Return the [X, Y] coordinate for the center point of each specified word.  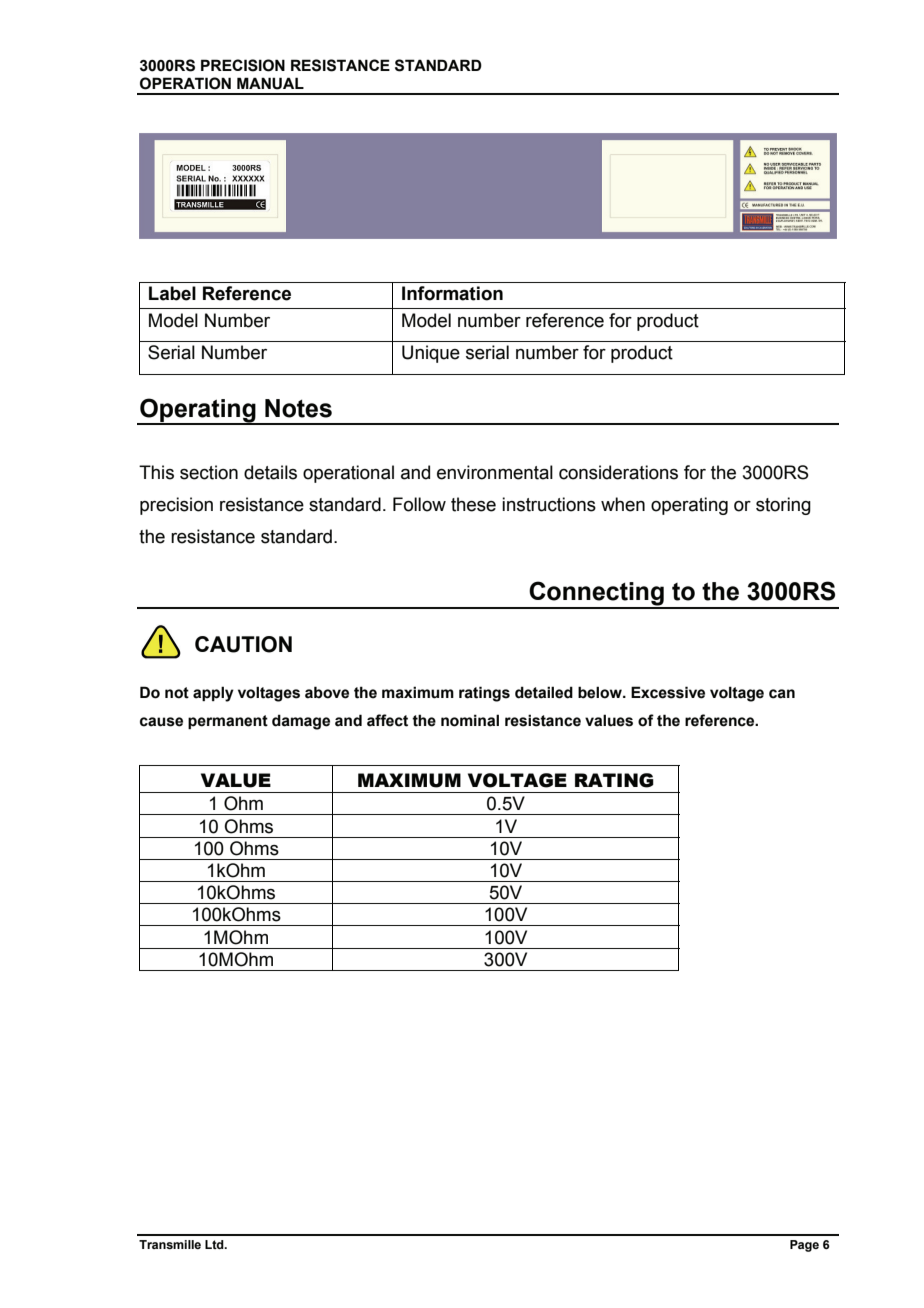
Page [804, 1246]
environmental [495, 472]
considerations [618, 472]
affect [387, 720]
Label [172, 293]
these [473, 504]
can [782, 694]
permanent [228, 722]
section [209, 472]
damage [301, 722]
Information [452, 293]
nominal [470, 720]
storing [783, 506]
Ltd [215, 1244]
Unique [431, 354]
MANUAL [270, 83]
